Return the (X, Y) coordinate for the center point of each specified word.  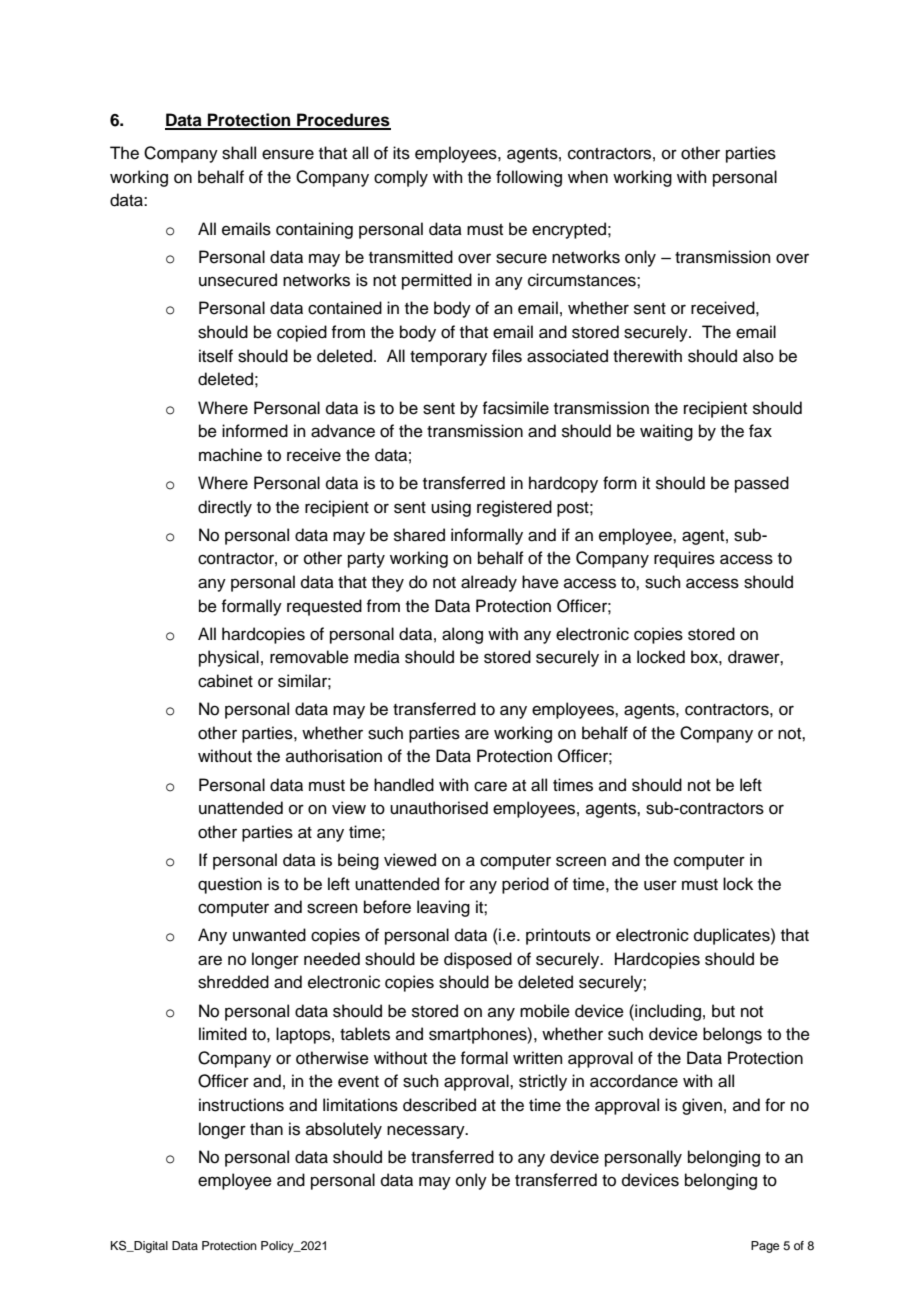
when (588, 177)
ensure (288, 154)
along (462, 635)
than (266, 1129)
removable (309, 657)
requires (684, 559)
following (529, 178)
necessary (427, 1132)
